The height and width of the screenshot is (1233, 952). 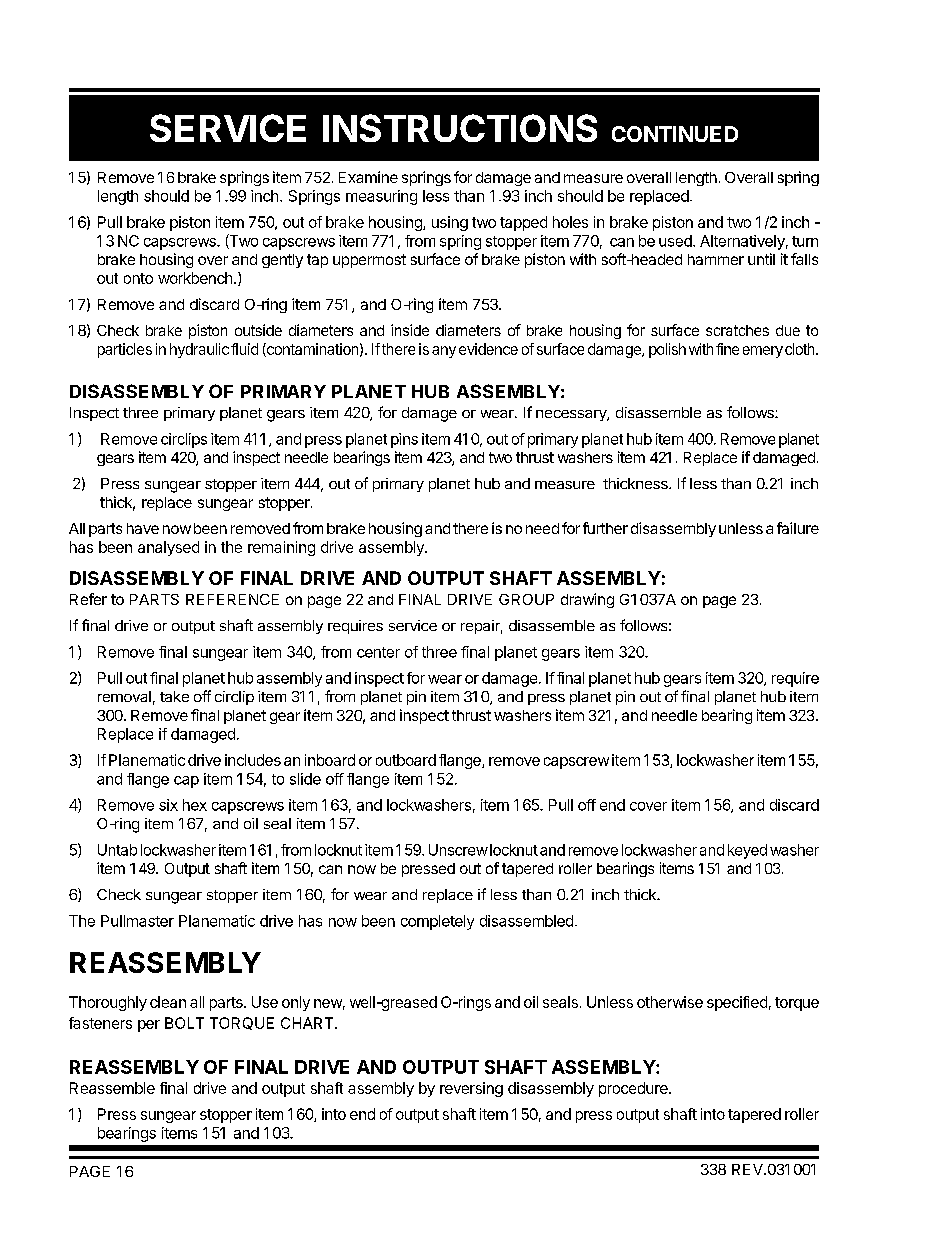 I want to click on CONTINUED, so click(x=675, y=134).
